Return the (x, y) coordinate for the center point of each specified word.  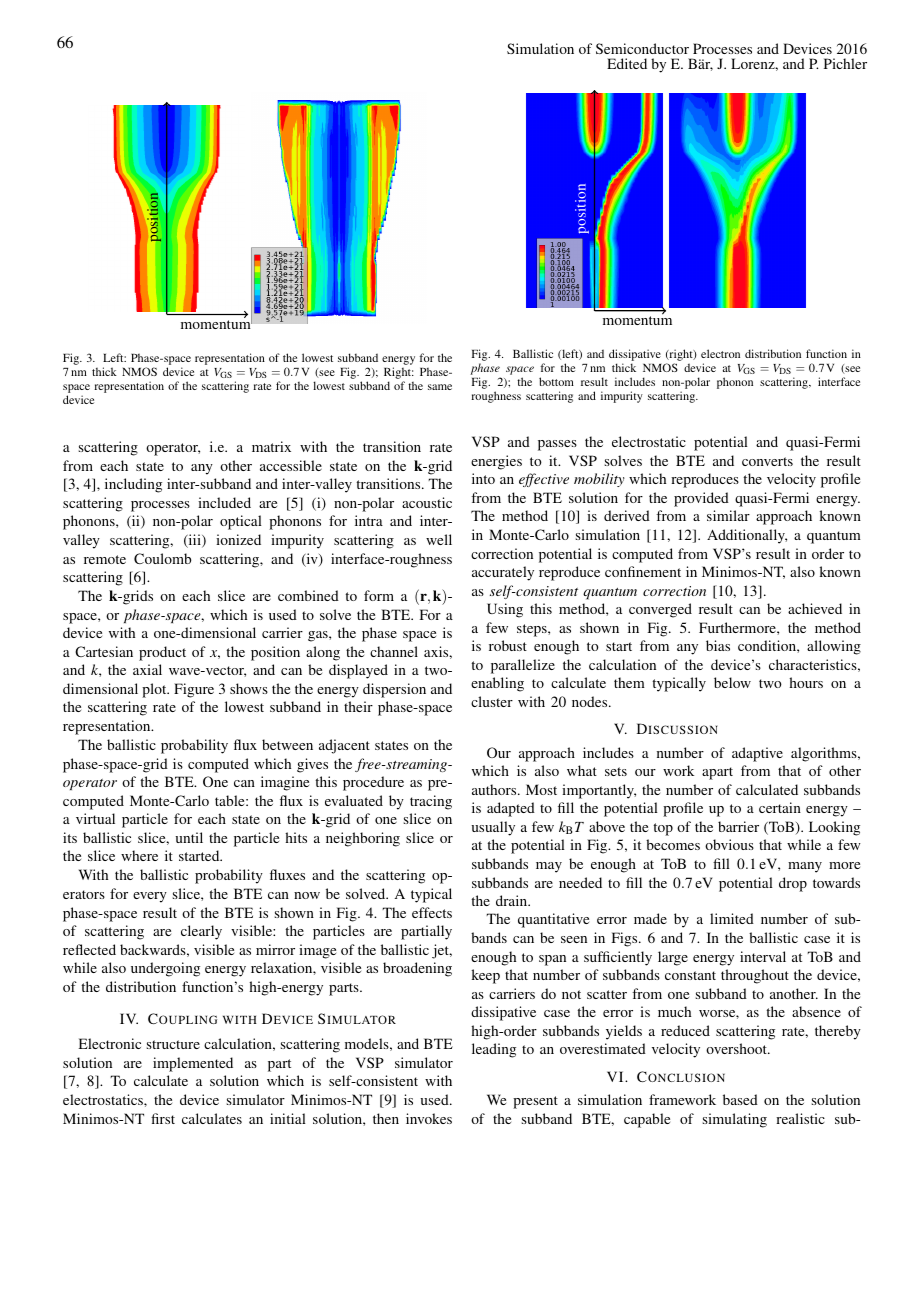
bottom (556, 381)
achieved (815, 608)
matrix (271, 446)
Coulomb (162, 558)
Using (505, 610)
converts (767, 461)
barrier (738, 826)
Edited (627, 63)
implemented (193, 1064)
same (440, 387)
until (189, 837)
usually (493, 828)
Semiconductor (642, 48)
